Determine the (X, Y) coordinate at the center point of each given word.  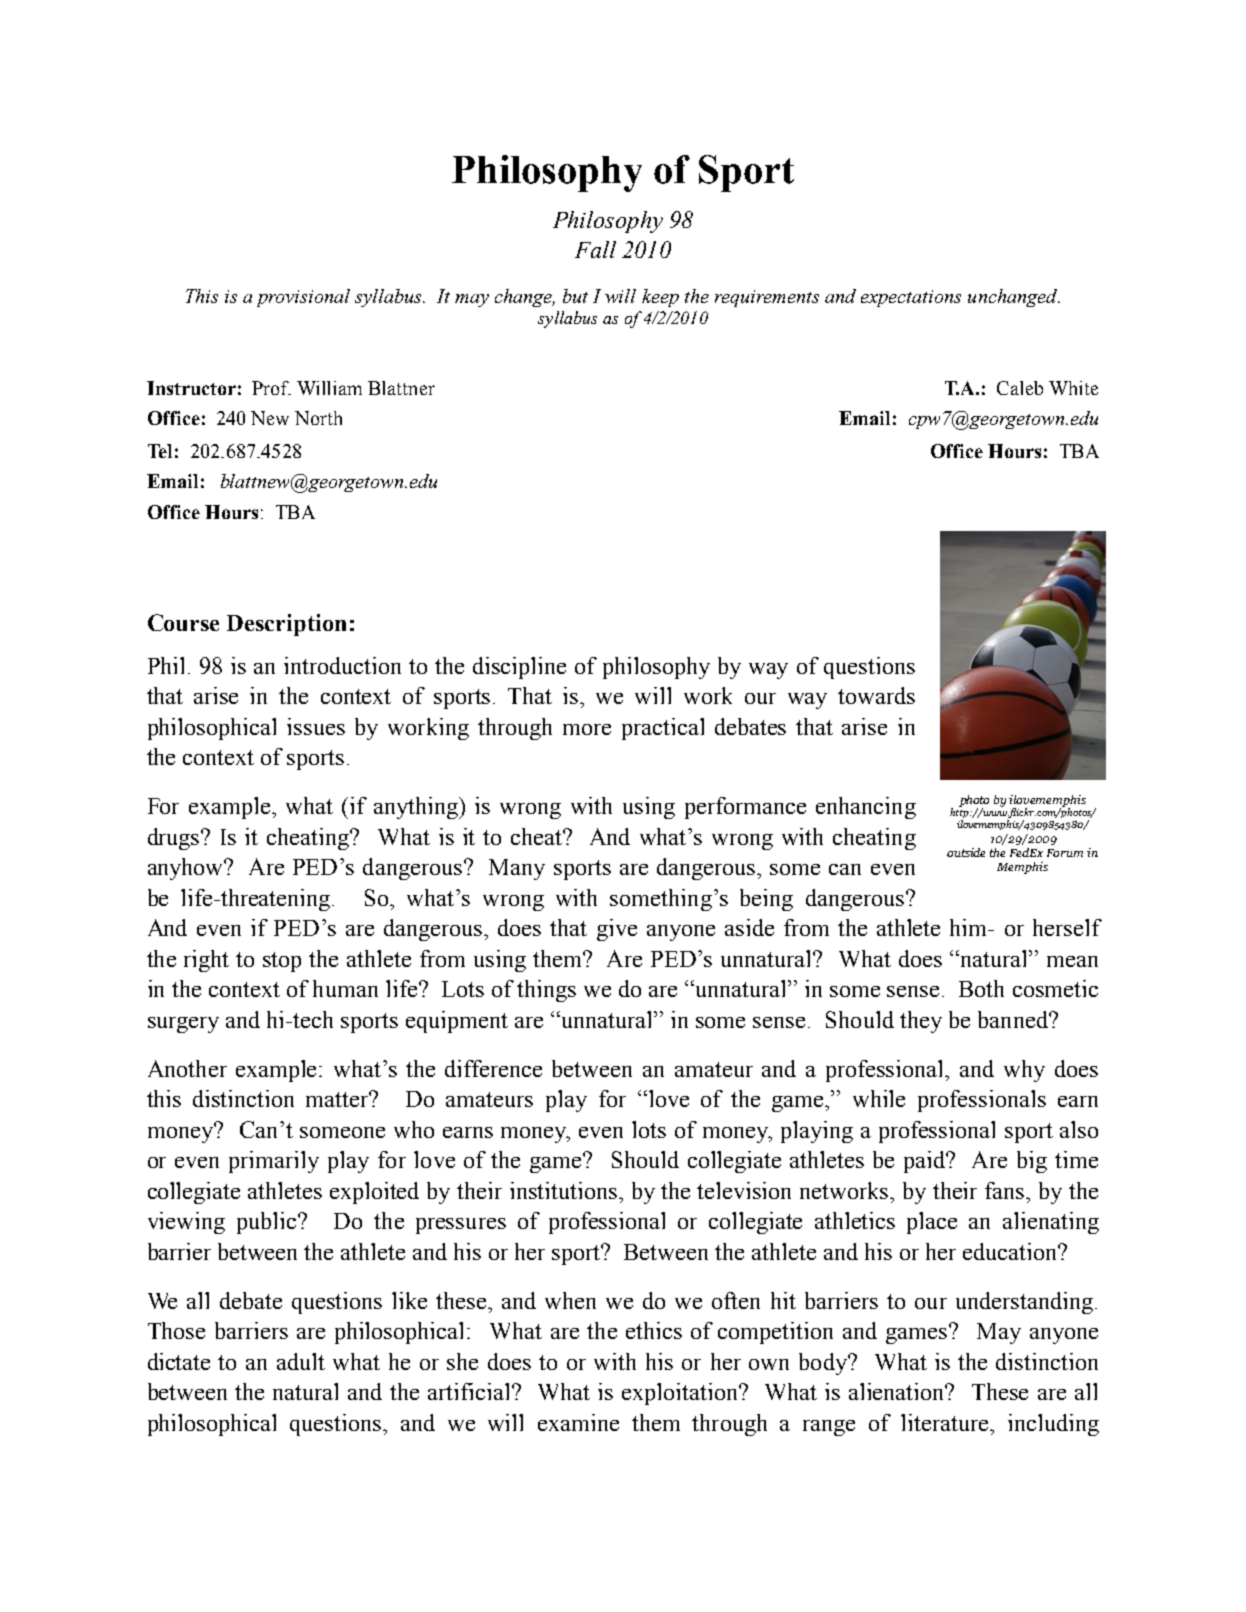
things (546, 991)
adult (301, 1361)
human (345, 988)
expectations (911, 298)
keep (660, 298)
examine (578, 1422)
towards (876, 695)
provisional (303, 298)
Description (286, 625)
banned (1014, 1019)
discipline (519, 668)
